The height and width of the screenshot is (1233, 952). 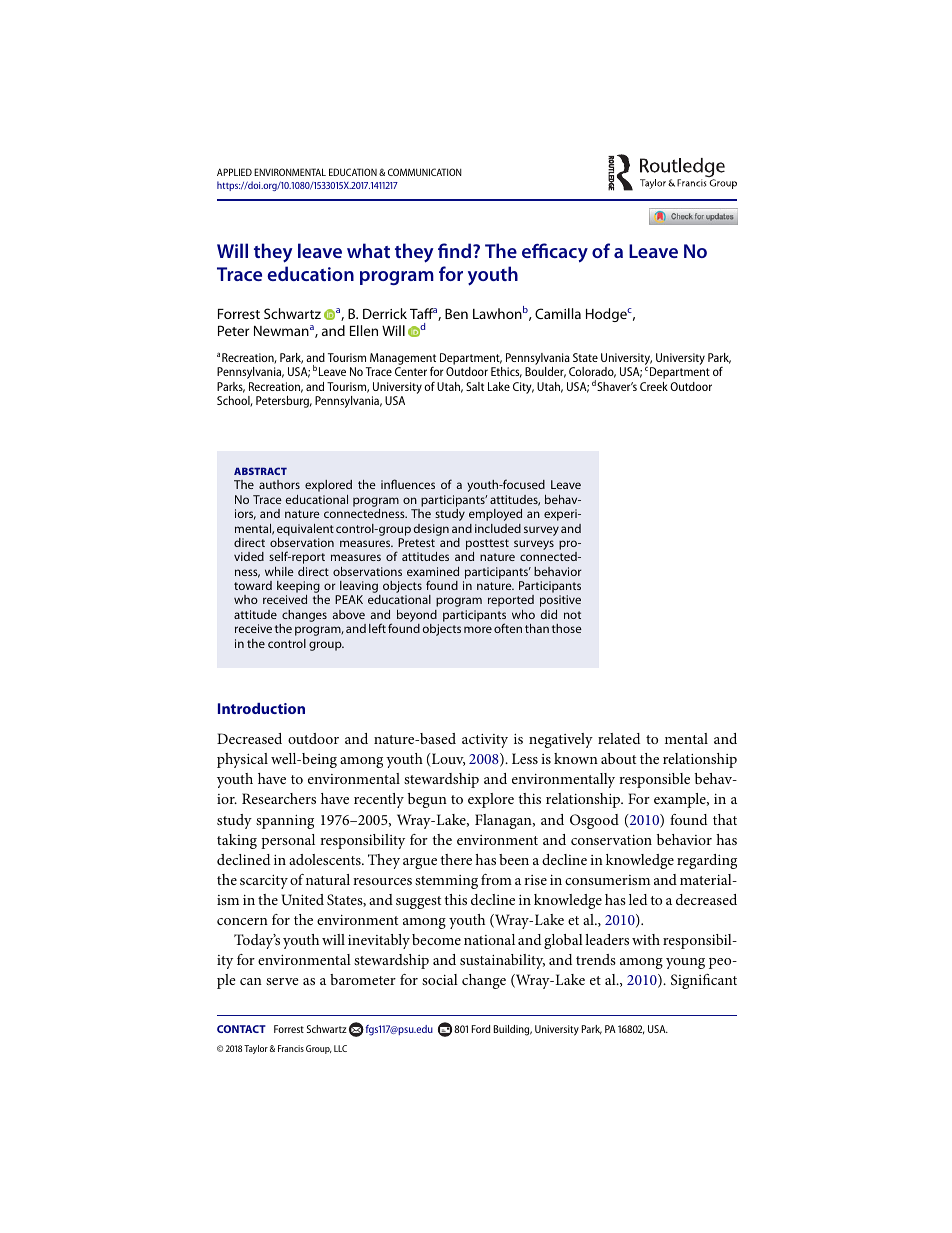 What do you see at coordinates (364, 330) in the screenshot?
I see `Ellen` at bounding box center [364, 330].
